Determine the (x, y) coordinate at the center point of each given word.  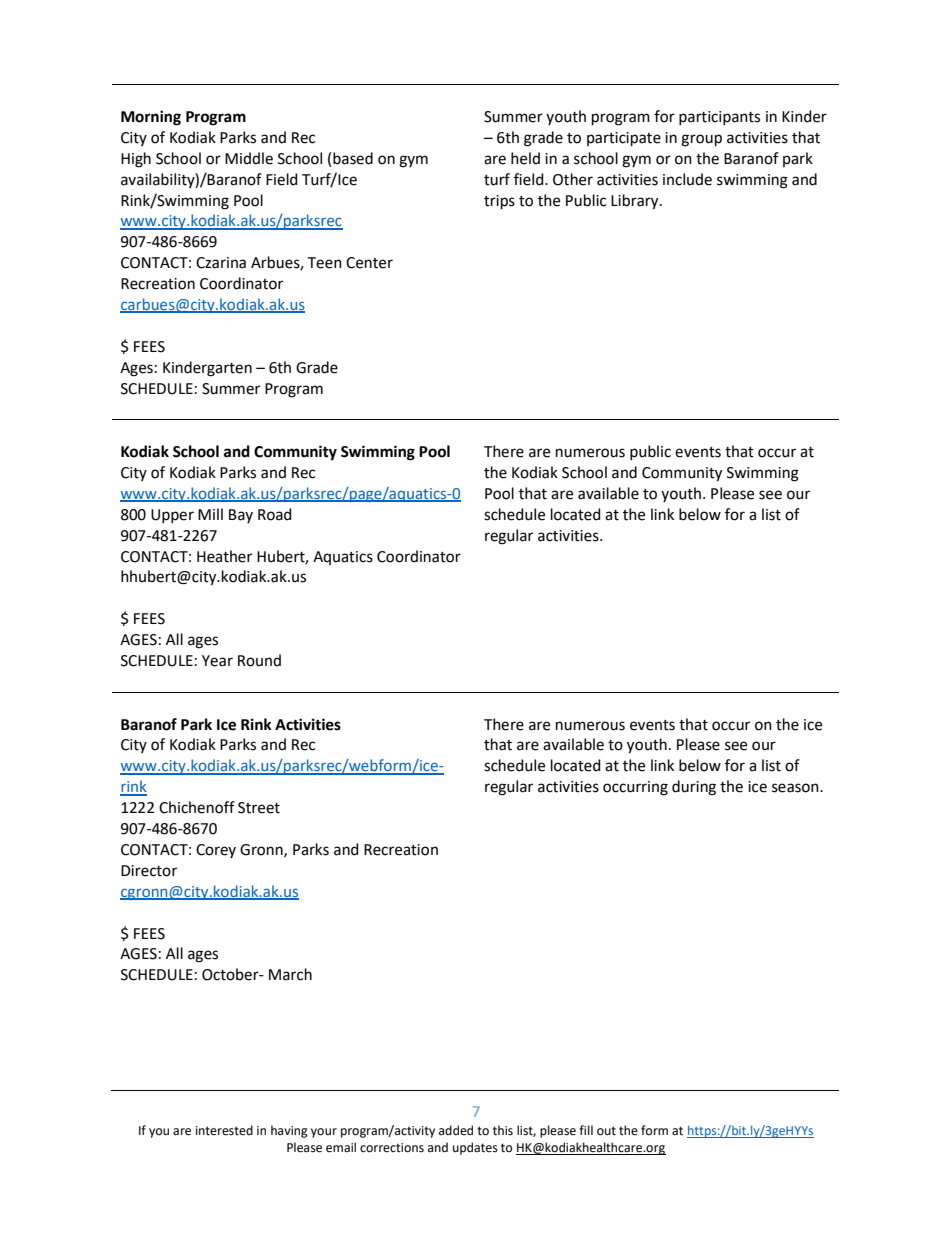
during (694, 788)
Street (259, 808)
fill (586, 1130)
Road (275, 514)
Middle (249, 158)
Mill (210, 514)
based (353, 158)
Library (636, 202)
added (456, 1130)
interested (224, 1130)
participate (624, 139)
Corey (216, 851)
